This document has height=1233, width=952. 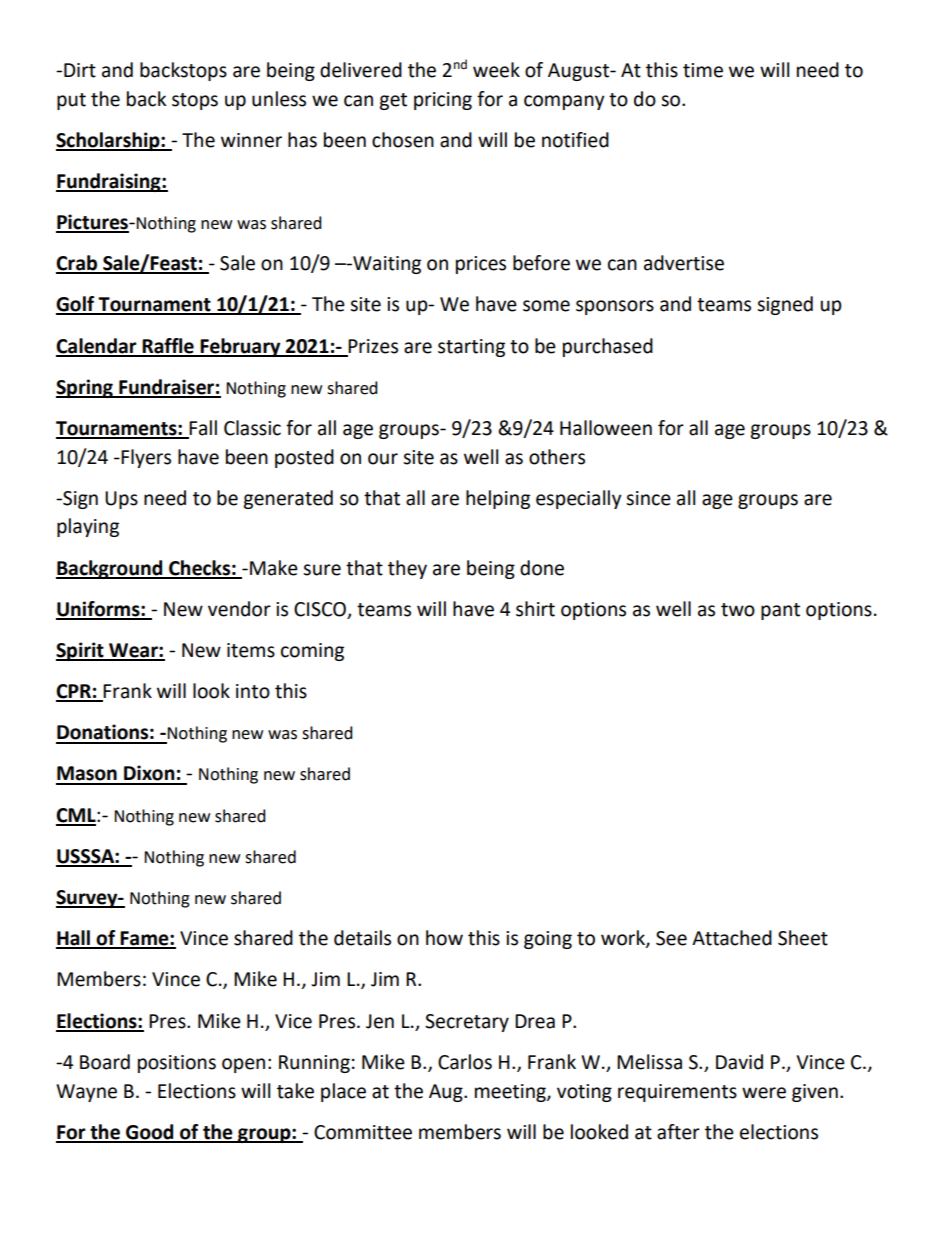 I want to click on starting, so click(x=471, y=348).
